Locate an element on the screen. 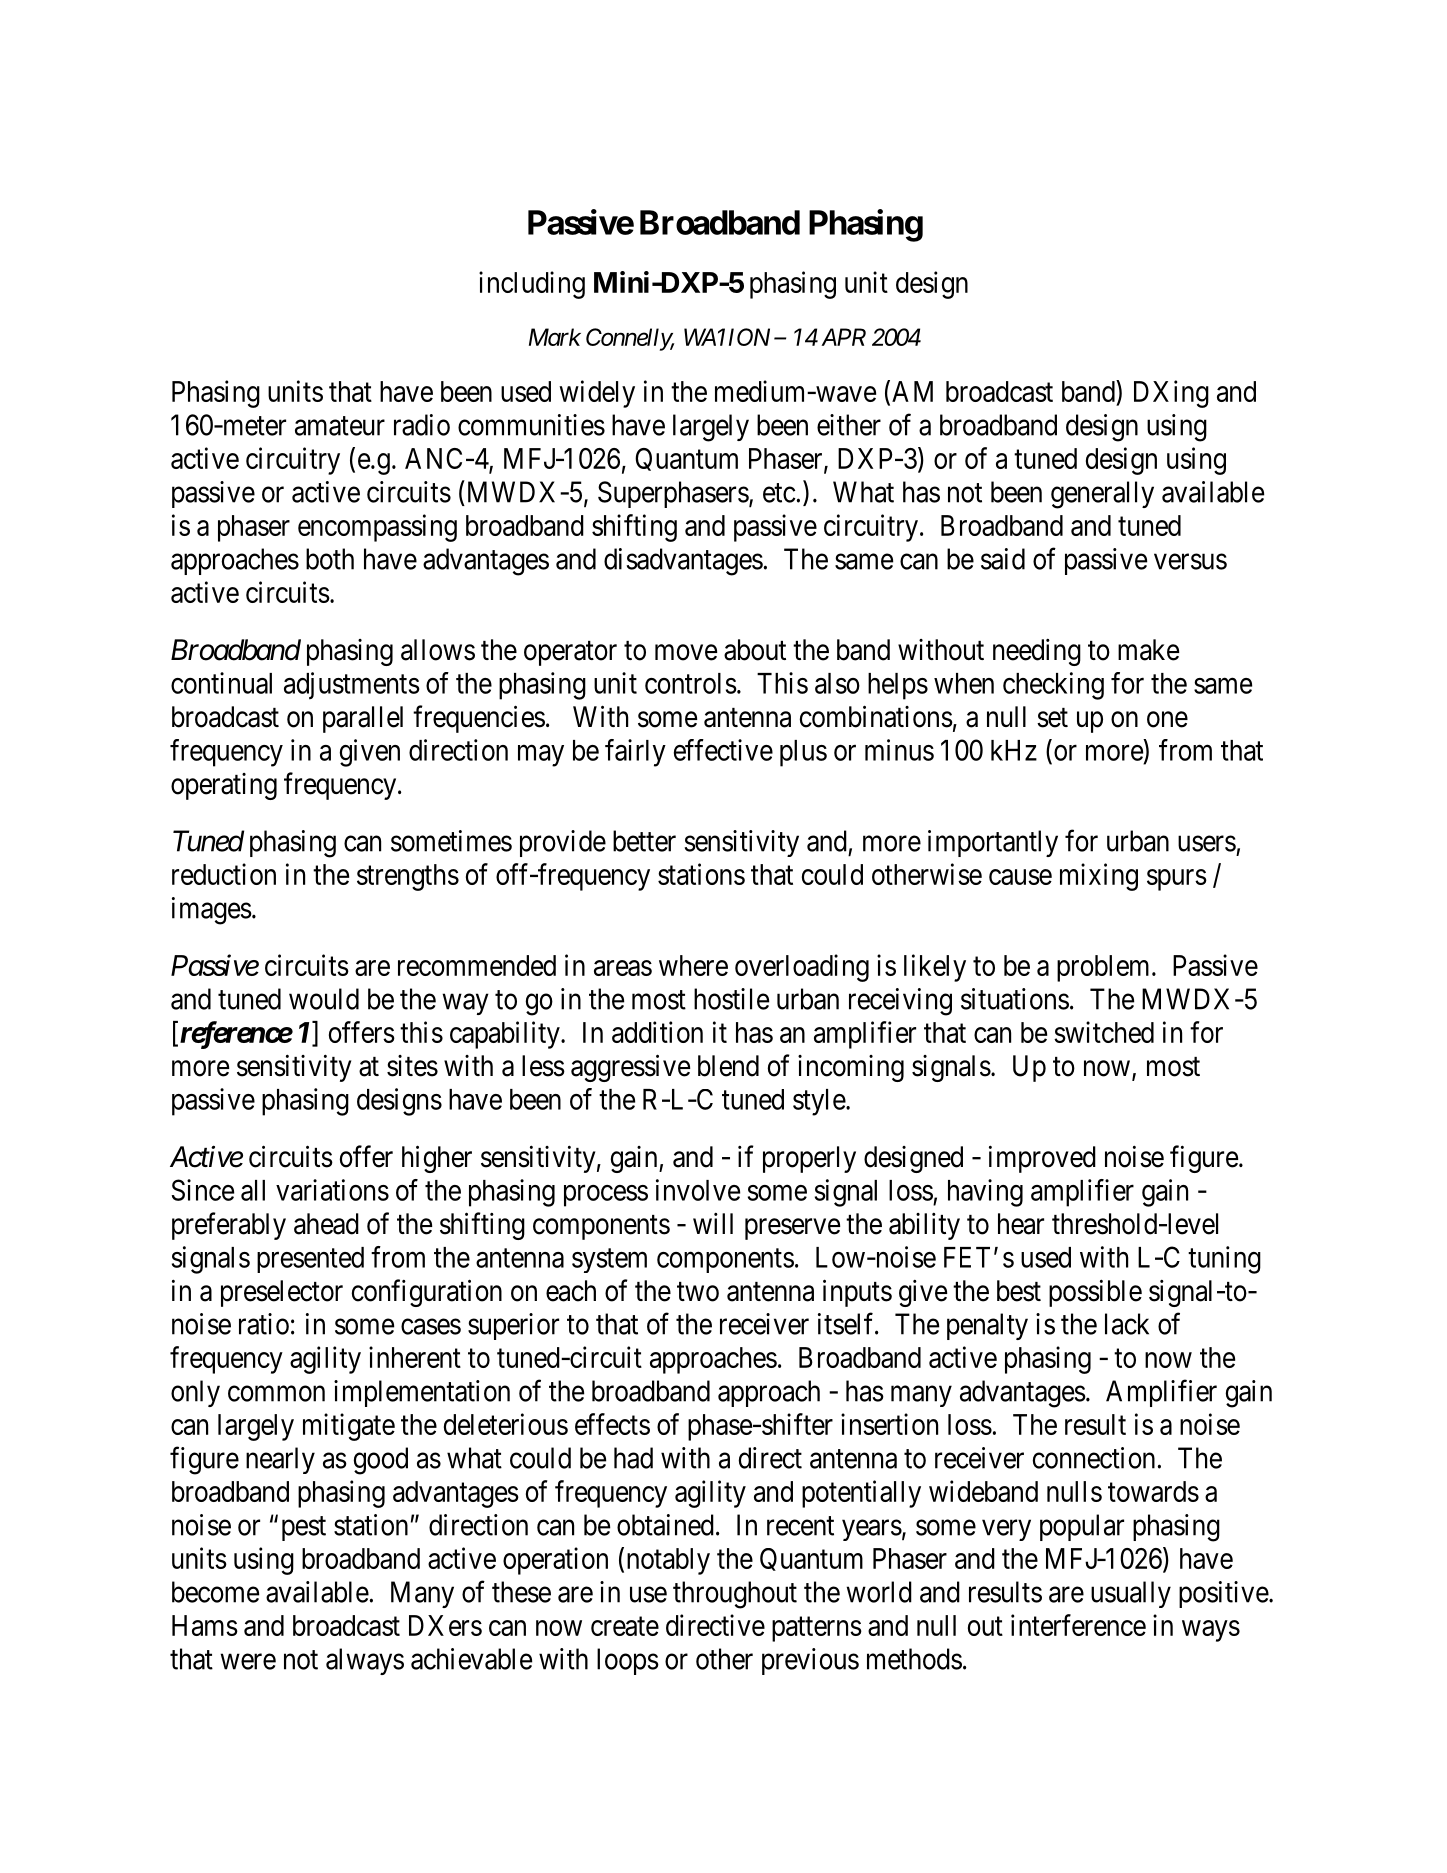  generally is located at coordinates (1102, 495).
